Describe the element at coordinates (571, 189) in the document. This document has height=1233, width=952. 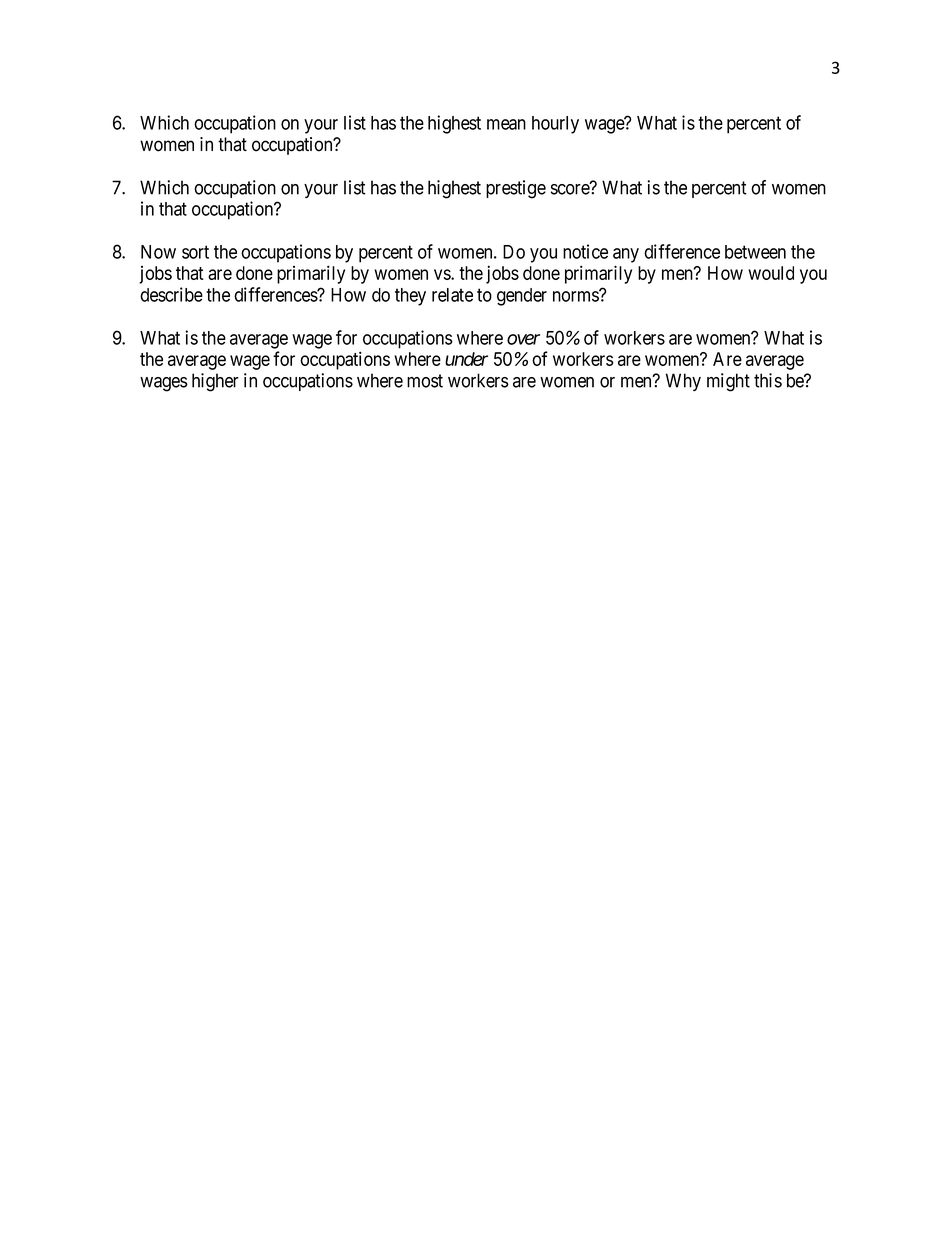
I see `score` at that location.
